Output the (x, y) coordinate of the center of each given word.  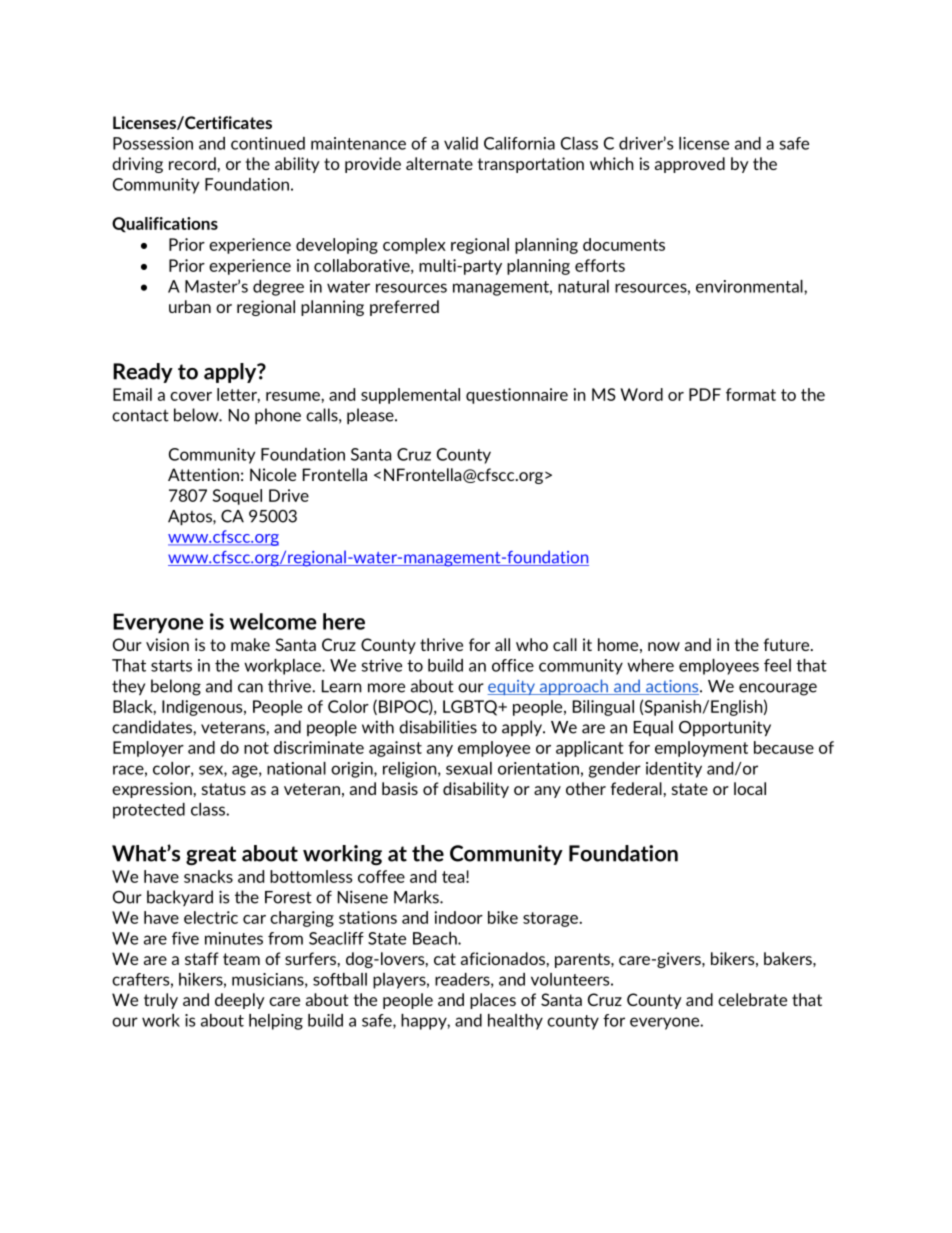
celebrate (752, 999)
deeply (240, 1001)
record (192, 163)
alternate (439, 163)
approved (690, 165)
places (493, 1001)
